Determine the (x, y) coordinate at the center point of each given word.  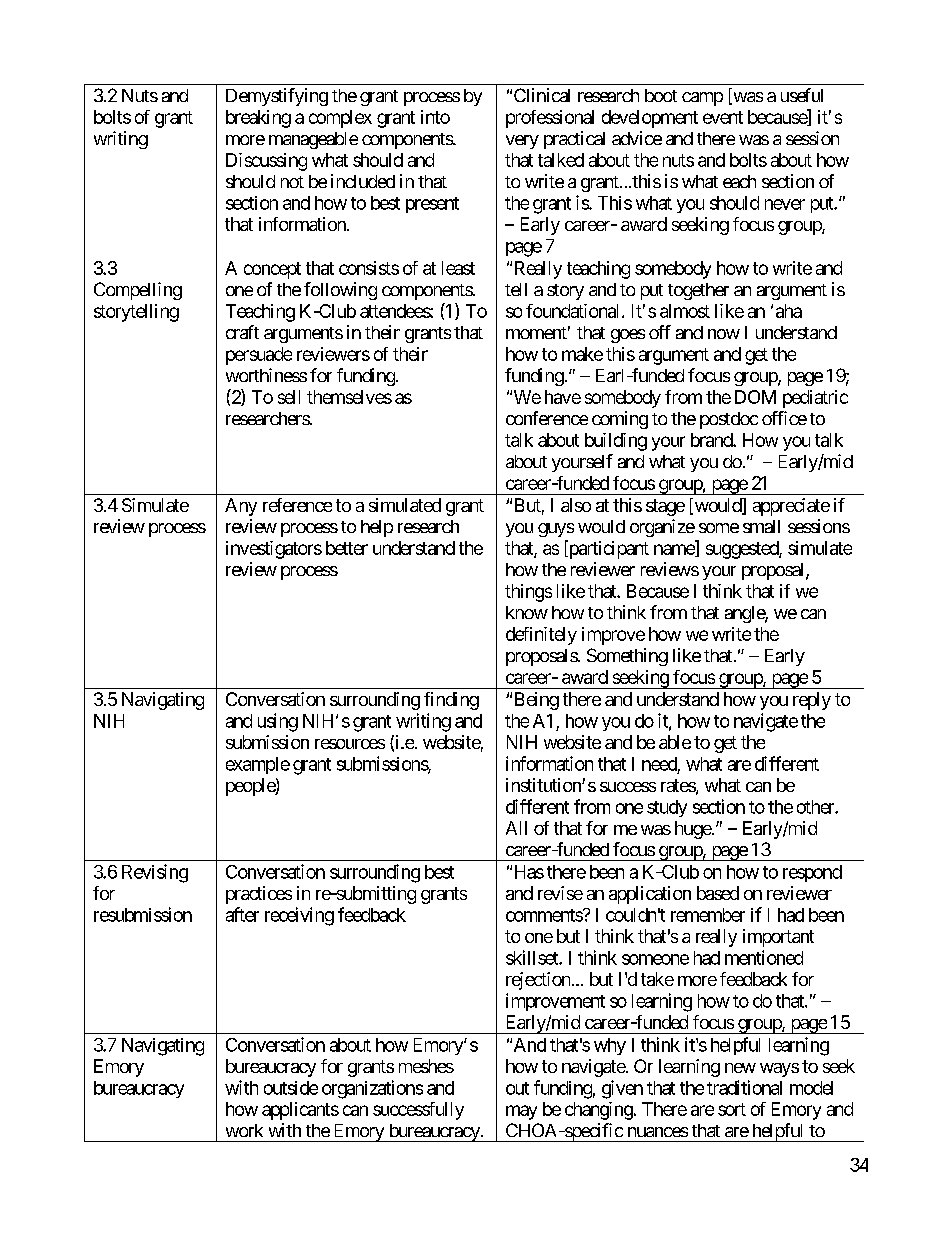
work (244, 1130)
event (723, 117)
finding (451, 701)
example (258, 765)
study (667, 808)
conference (547, 418)
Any (241, 507)
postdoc (729, 420)
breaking (258, 119)
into (435, 117)
